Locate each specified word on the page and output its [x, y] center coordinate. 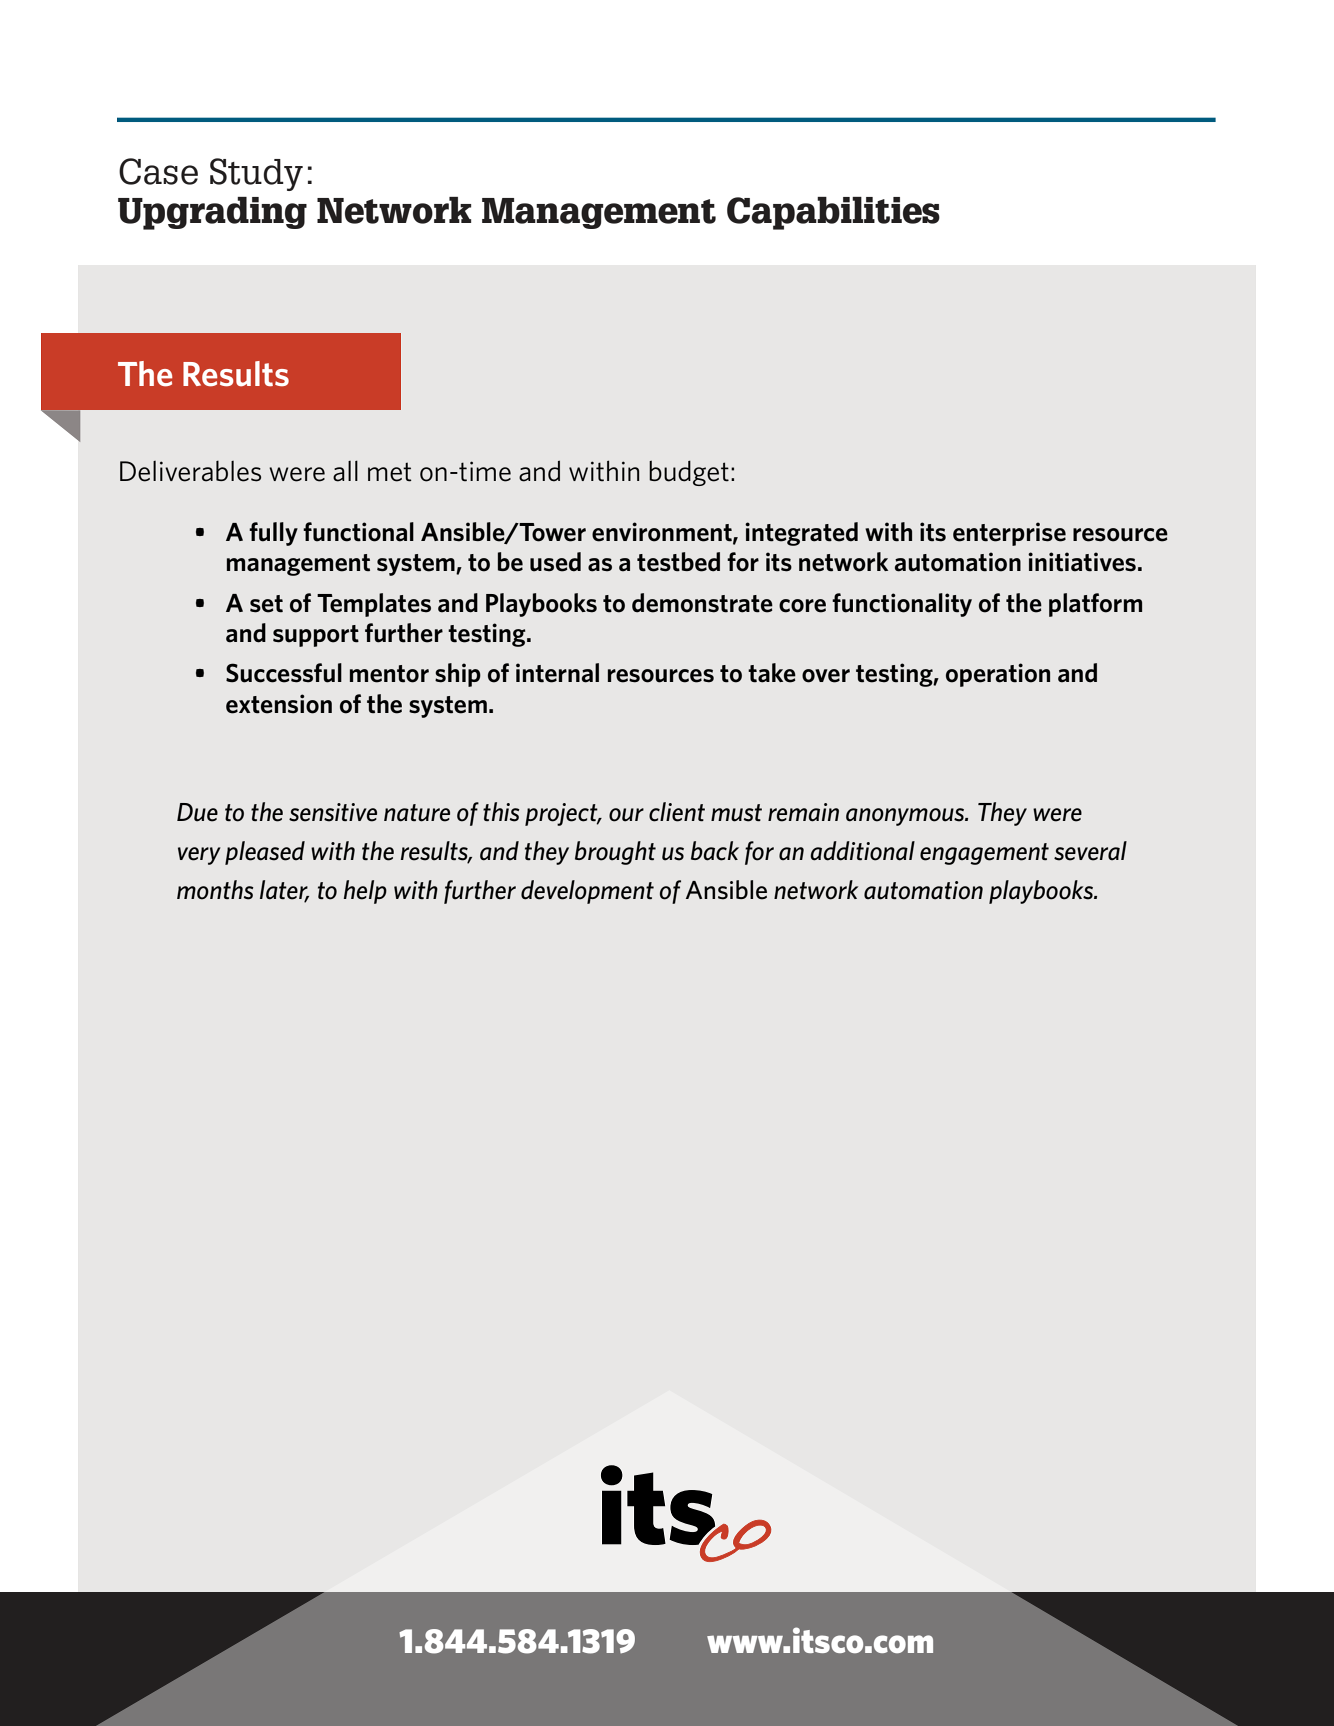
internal [557, 673]
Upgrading [212, 213]
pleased [265, 853]
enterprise [1009, 534]
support [316, 636]
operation [998, 675]
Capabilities [833, 213]
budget [689, 473]
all [345, 471]
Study [256, 174]
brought [615, 853]
